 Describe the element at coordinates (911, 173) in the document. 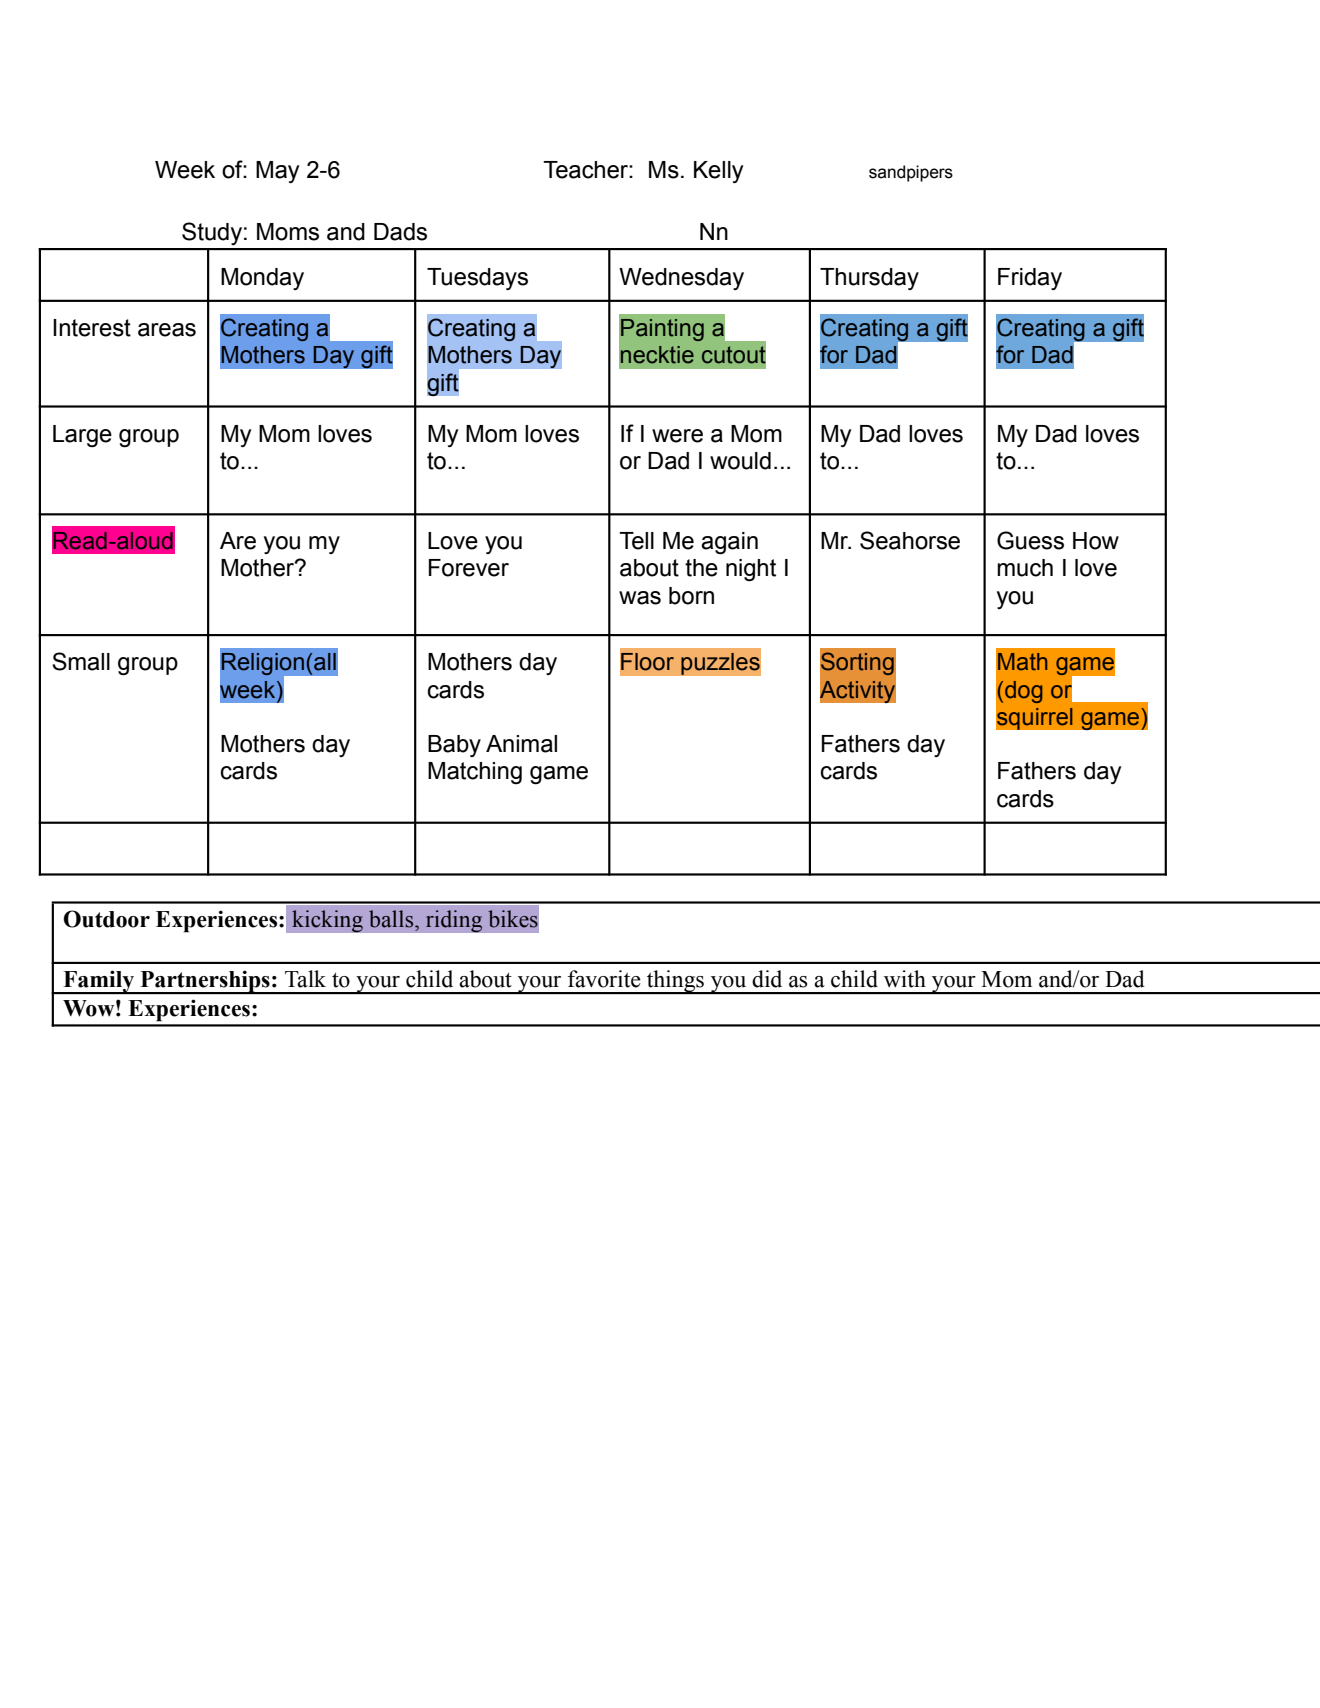

I see `sandpipers` at that location.
